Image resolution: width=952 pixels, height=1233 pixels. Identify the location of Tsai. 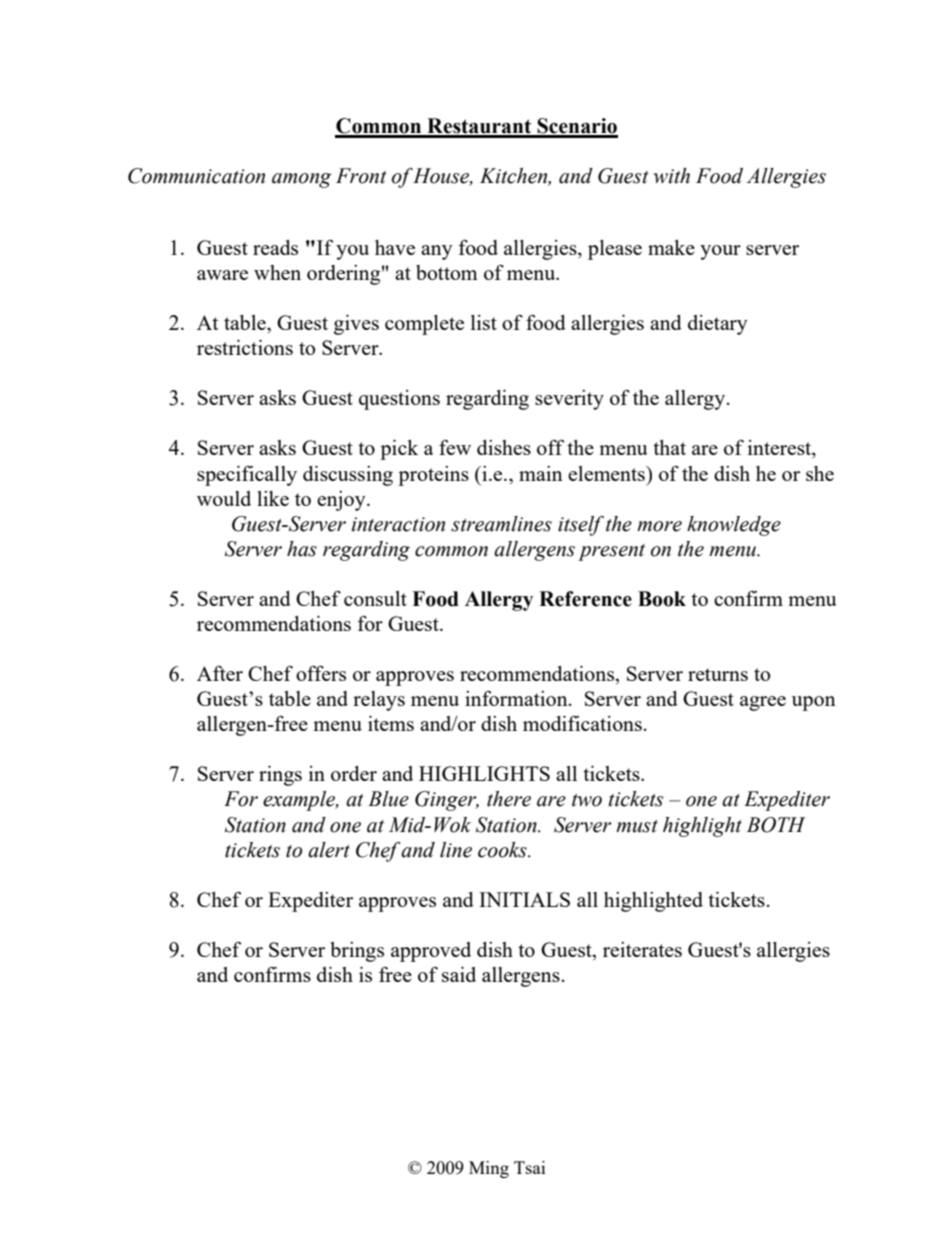
(529, 1167).
